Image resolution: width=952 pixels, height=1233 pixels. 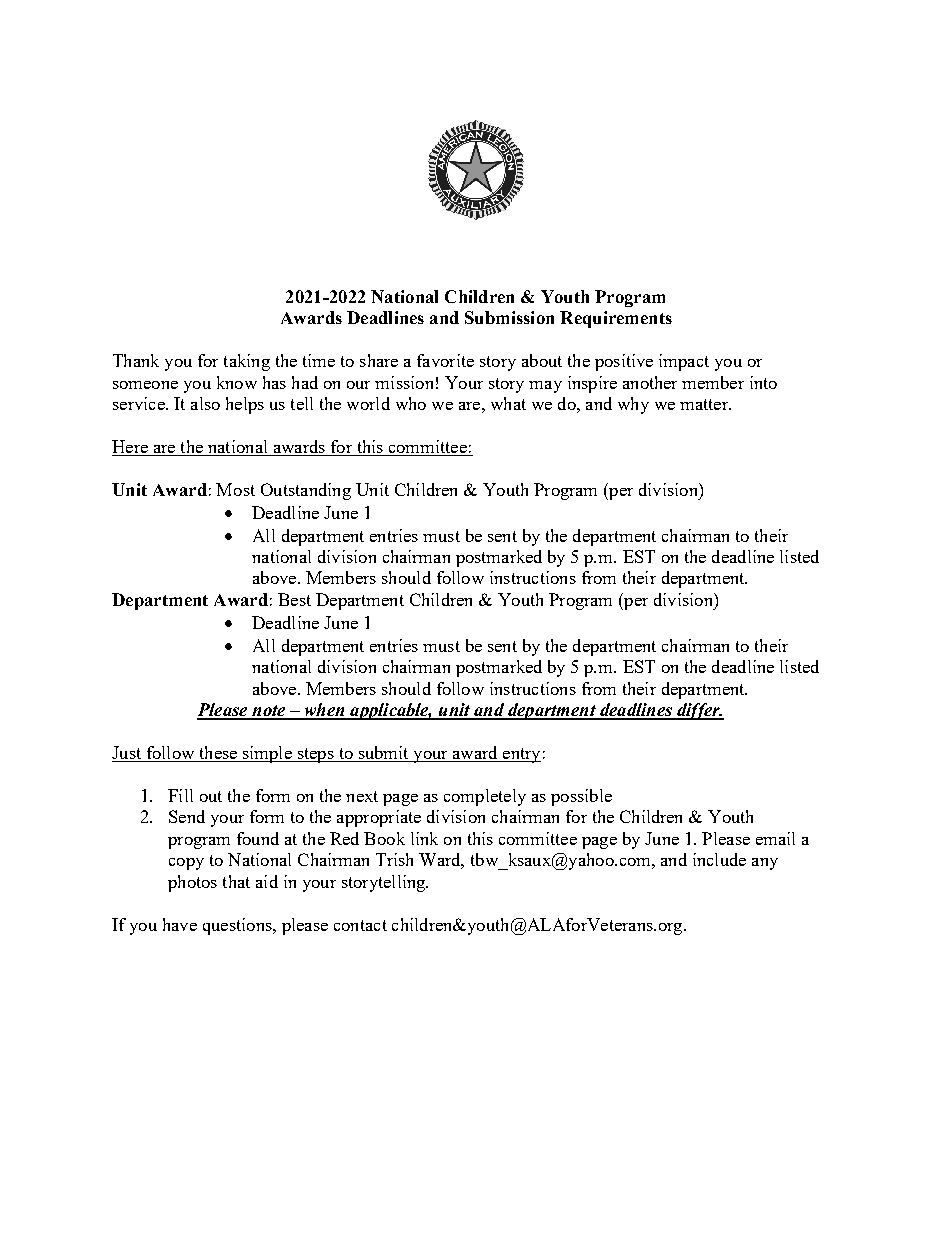 What do you see at coordinates (306, 491) in the image?
I see `Outstanding` at bounding box center [306, 491].
